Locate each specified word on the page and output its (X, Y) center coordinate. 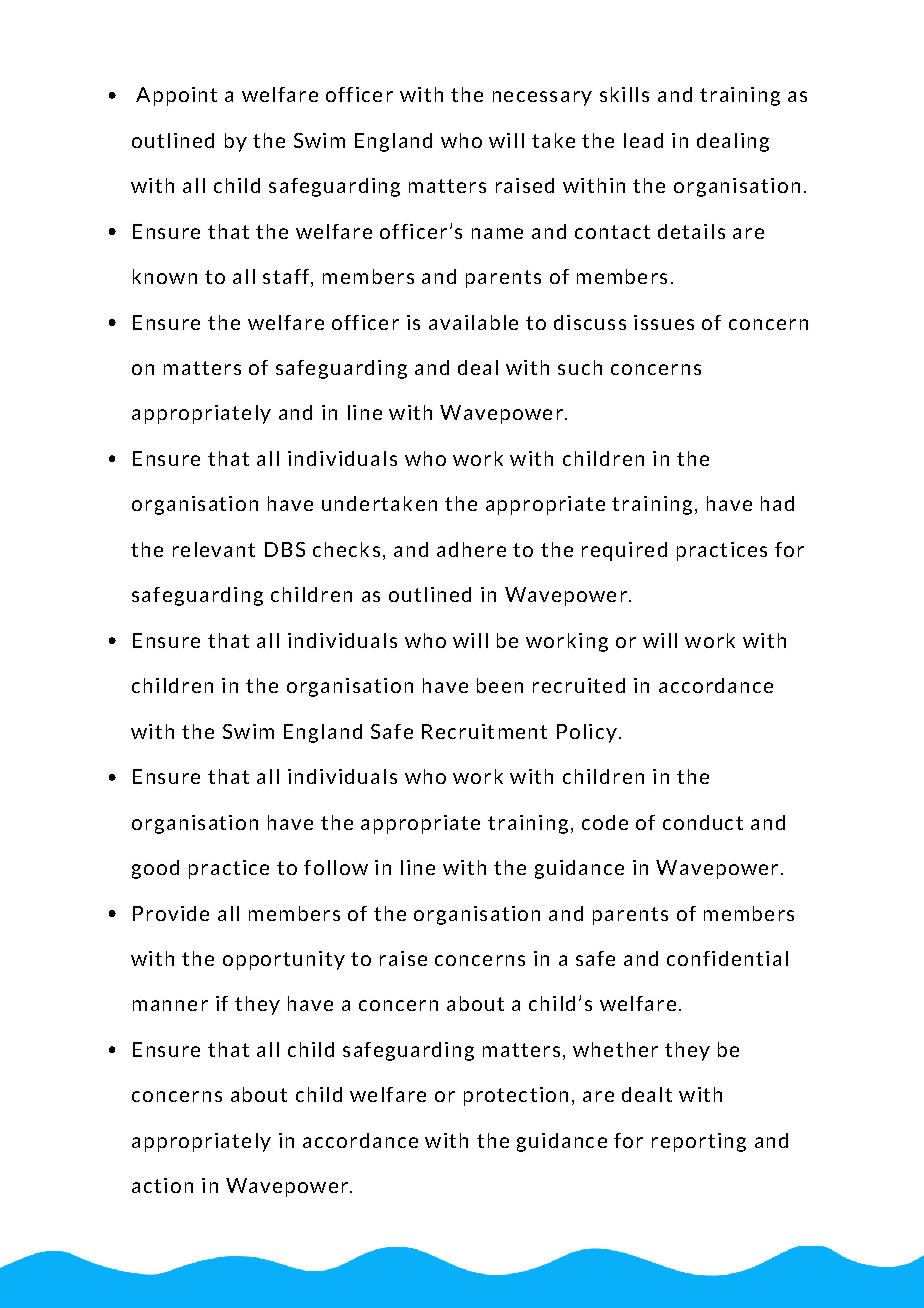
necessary (542, 98)
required (624, 551)
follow (336, 867)
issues (664, 322)
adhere (471, 549)
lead (643, 140)
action (162, 1185)
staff (287, 278)
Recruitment (484, 731)
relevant (214, 549)
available (473, 322)
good (155, 869)
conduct (703, 822)
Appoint (176, 96)
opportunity (284, 960)
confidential (727, 958)
